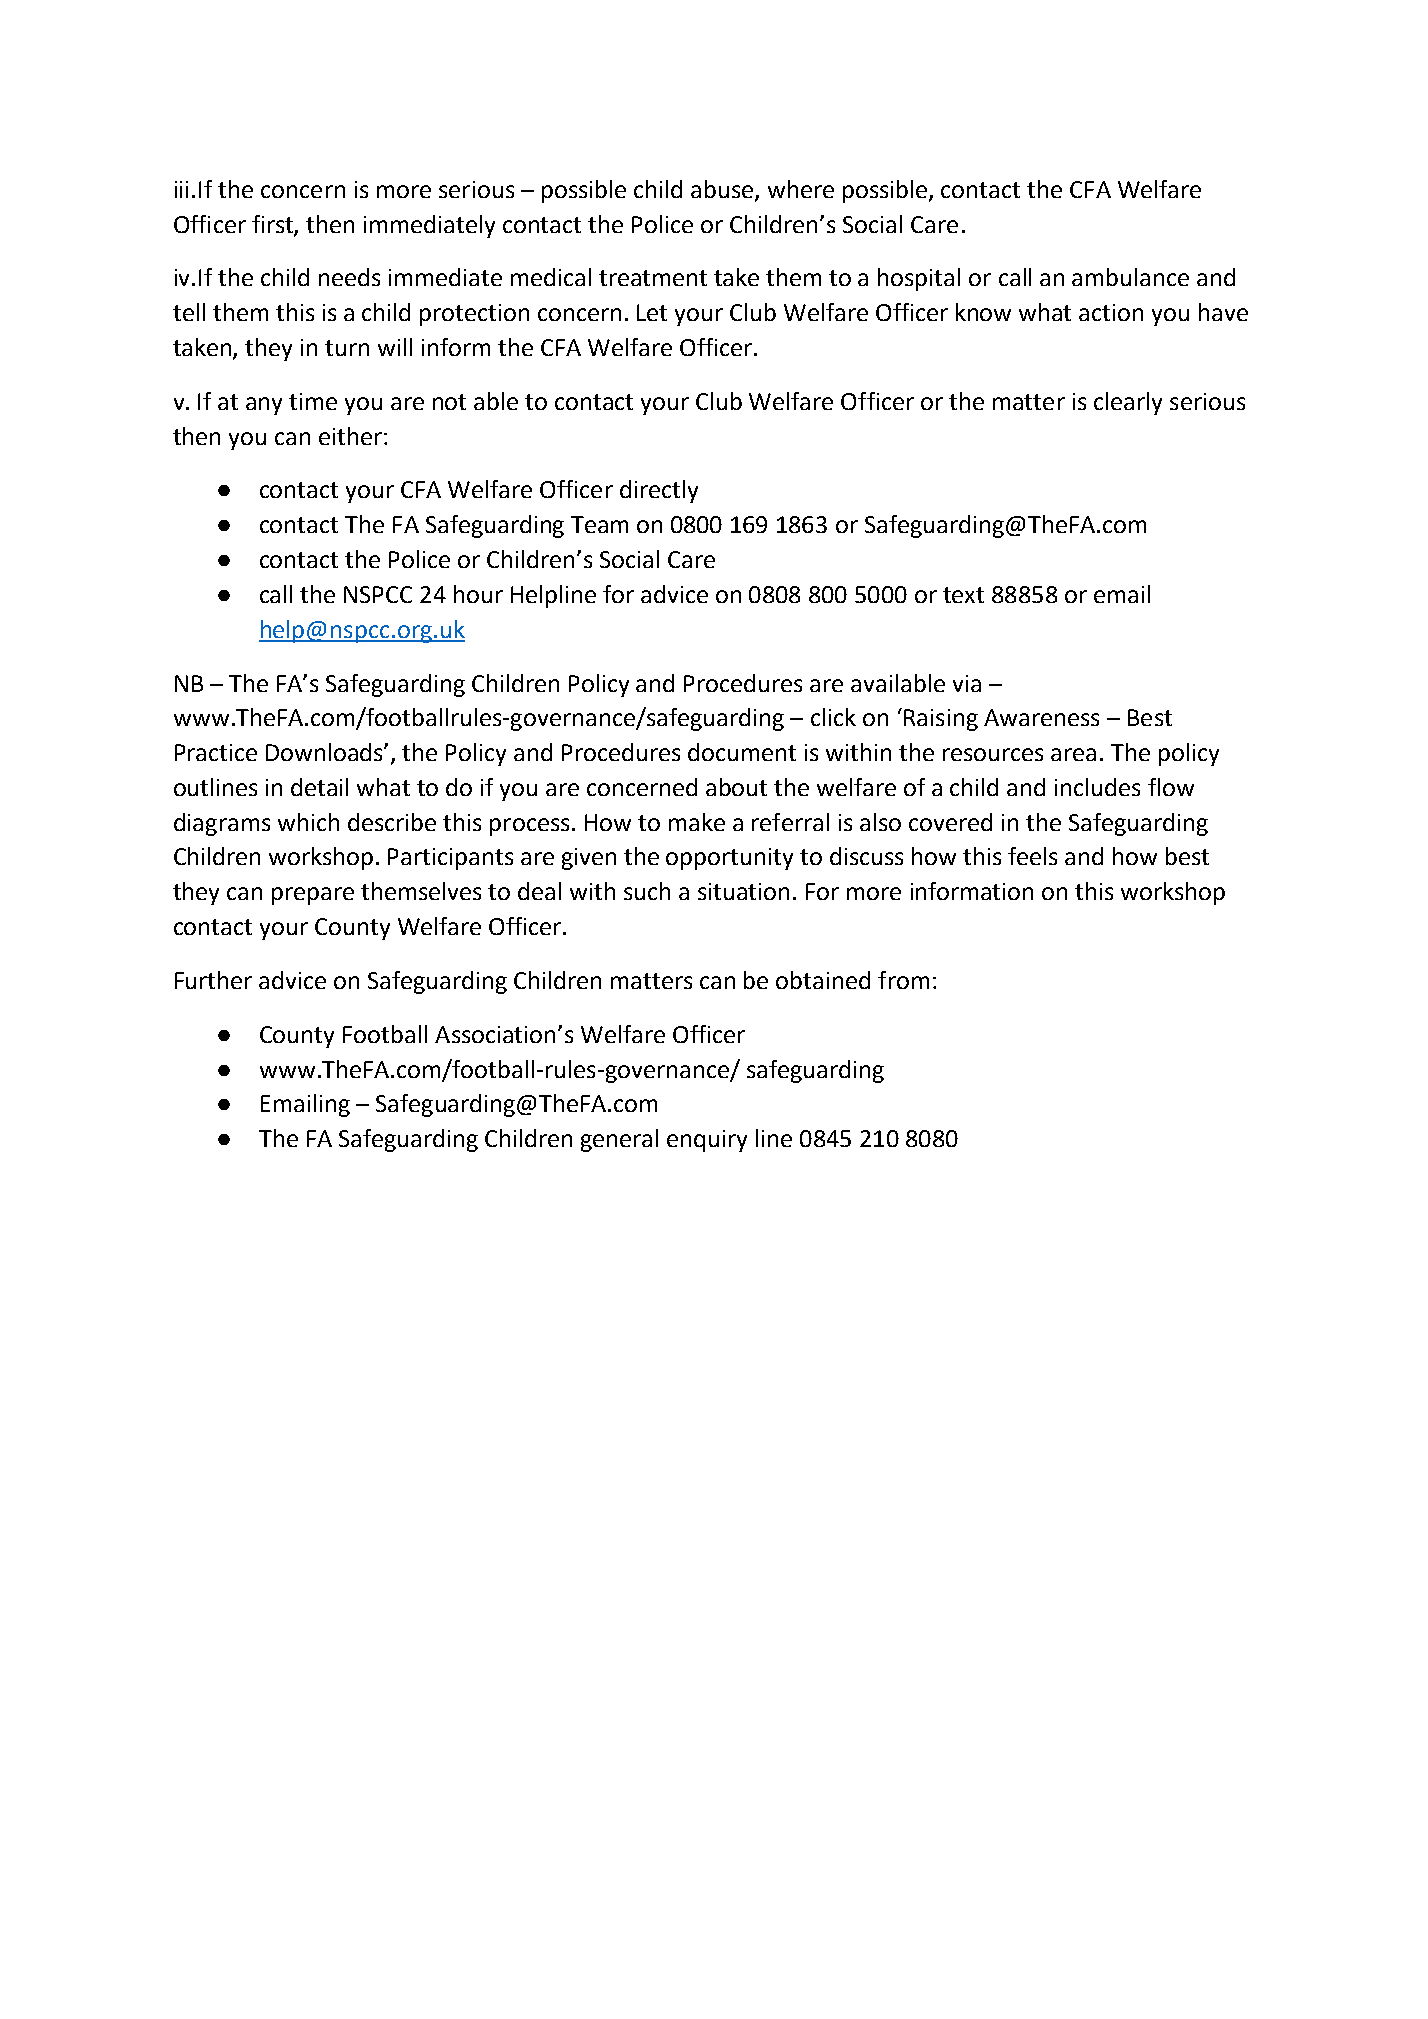 Image resolution: width=1428 pixels, height=2019 pixels. What do you see at coordinates (1130, 277) in the page?
I see `ambulance` at bounding box center [1130, 277].
